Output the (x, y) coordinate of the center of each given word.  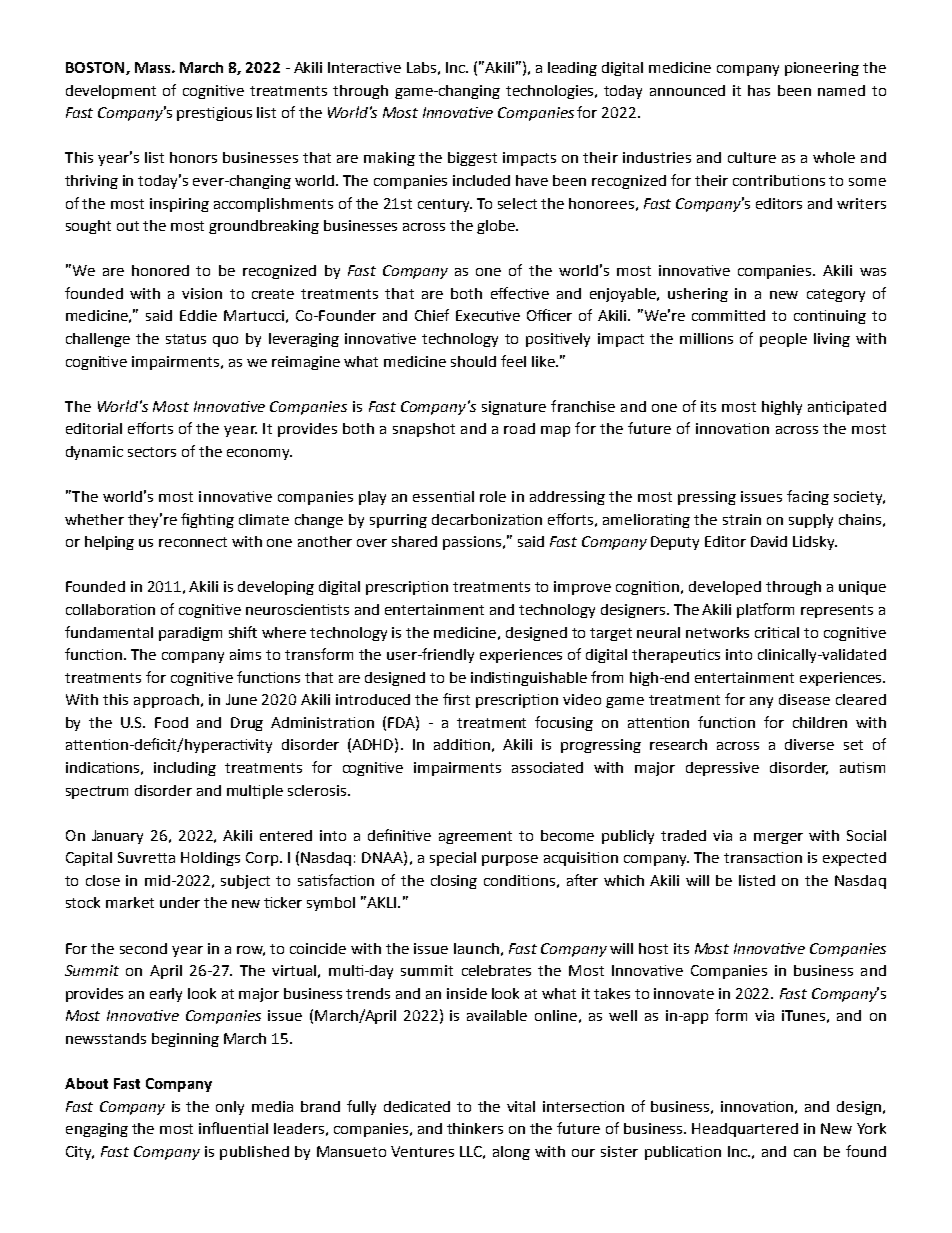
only (230, 1108)
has (759, 90)
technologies (551, 92)
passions (473, 543)
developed (725, 588)
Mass (154, 67)
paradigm (190, 634)
